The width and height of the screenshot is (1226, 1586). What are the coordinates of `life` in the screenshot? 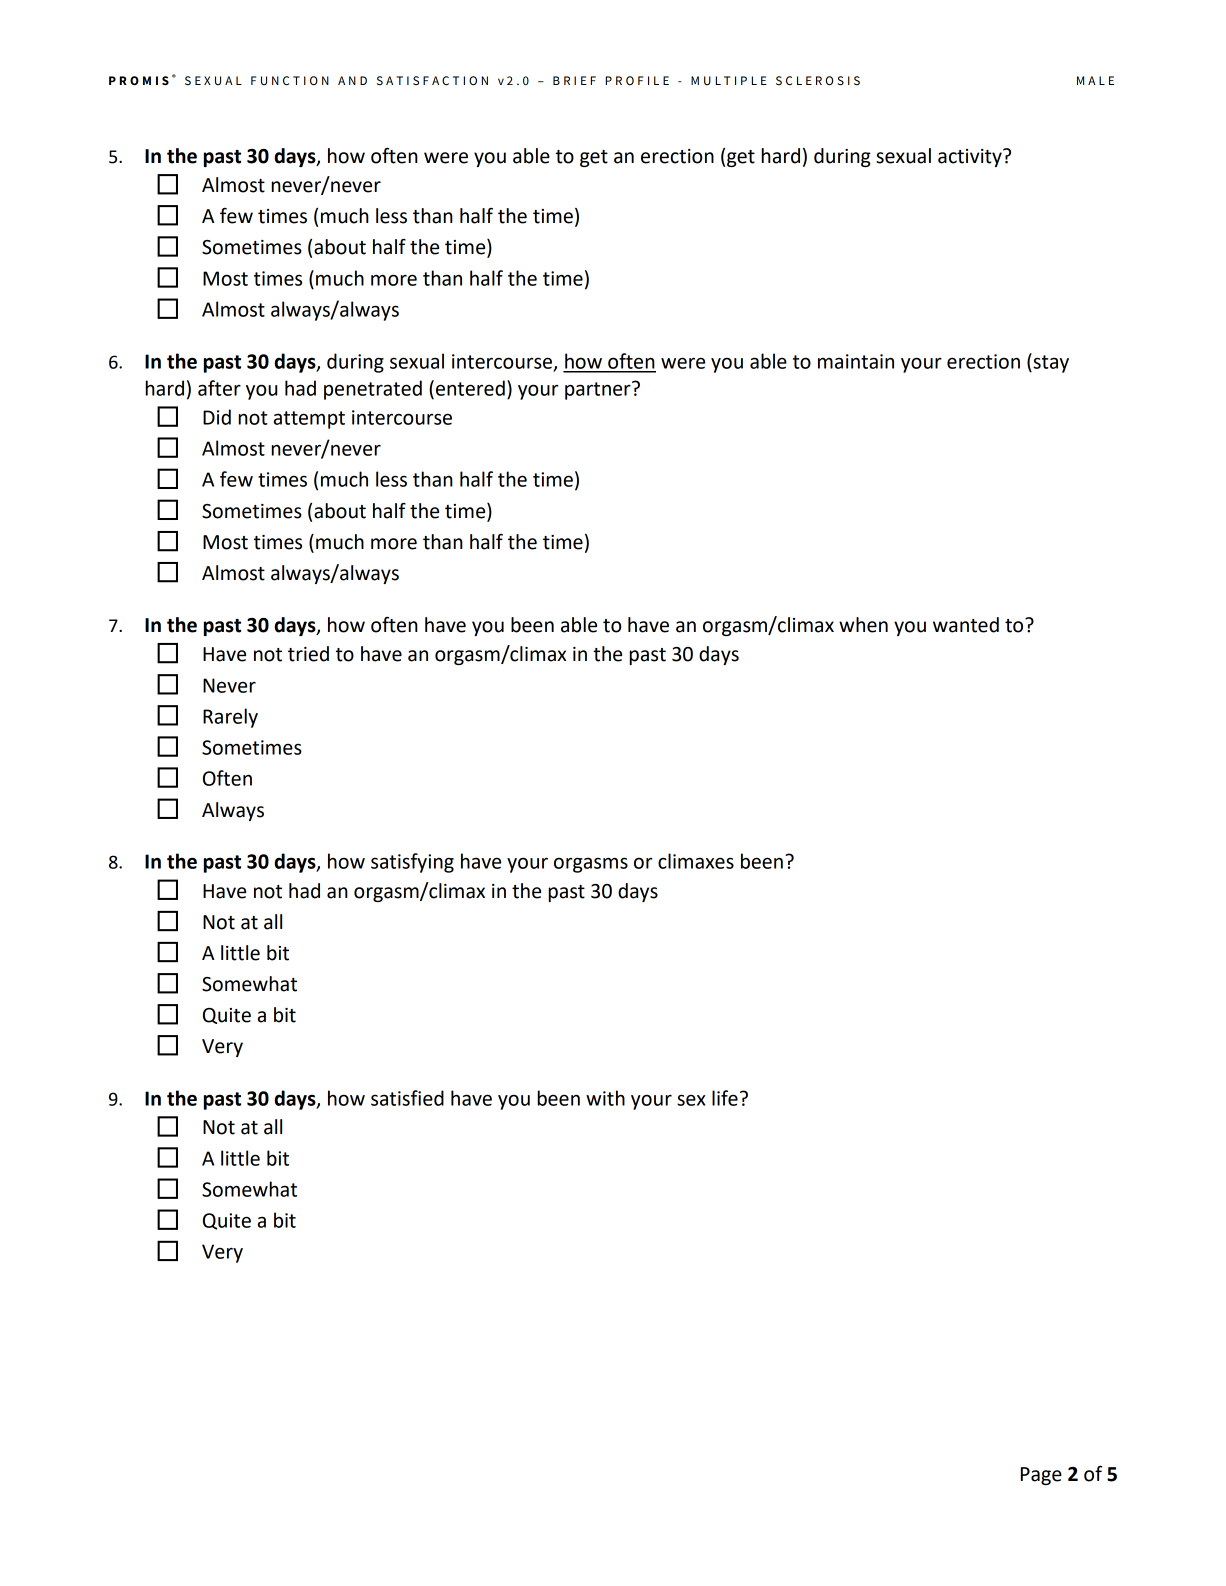 It's located at (725, 1098).
